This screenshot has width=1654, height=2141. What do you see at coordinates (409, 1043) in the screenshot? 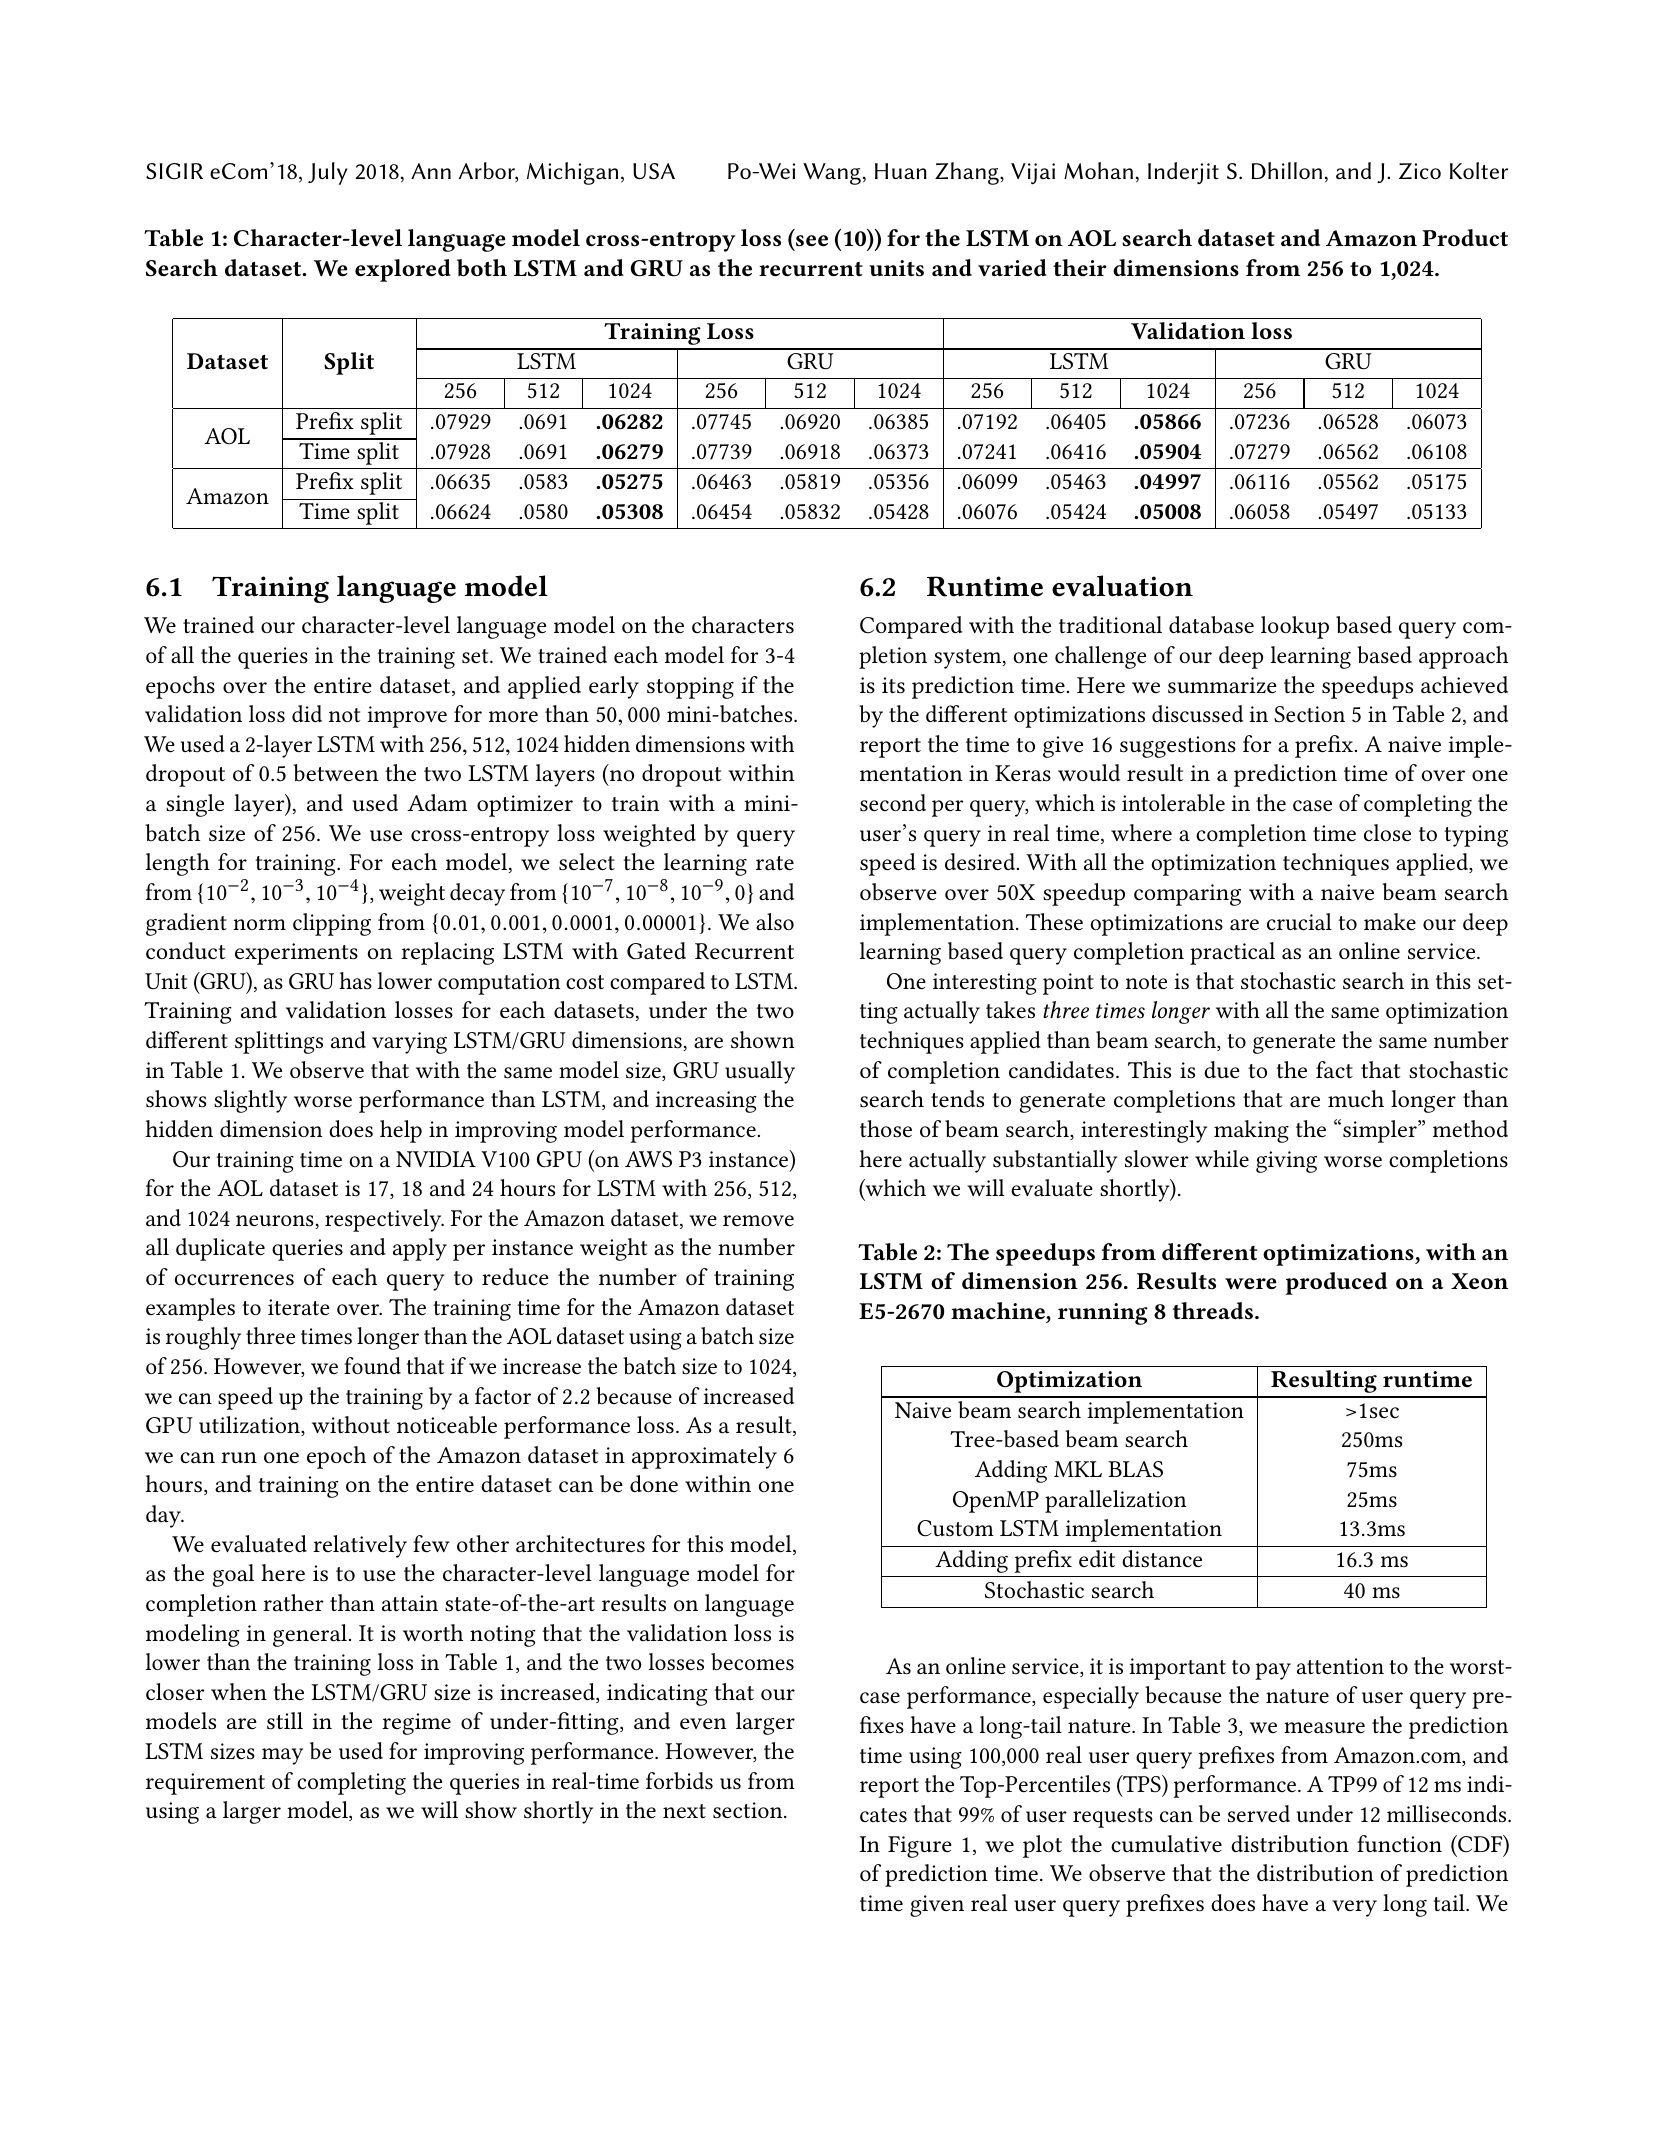
I see `varying` at bounding box center [409, 1043].
